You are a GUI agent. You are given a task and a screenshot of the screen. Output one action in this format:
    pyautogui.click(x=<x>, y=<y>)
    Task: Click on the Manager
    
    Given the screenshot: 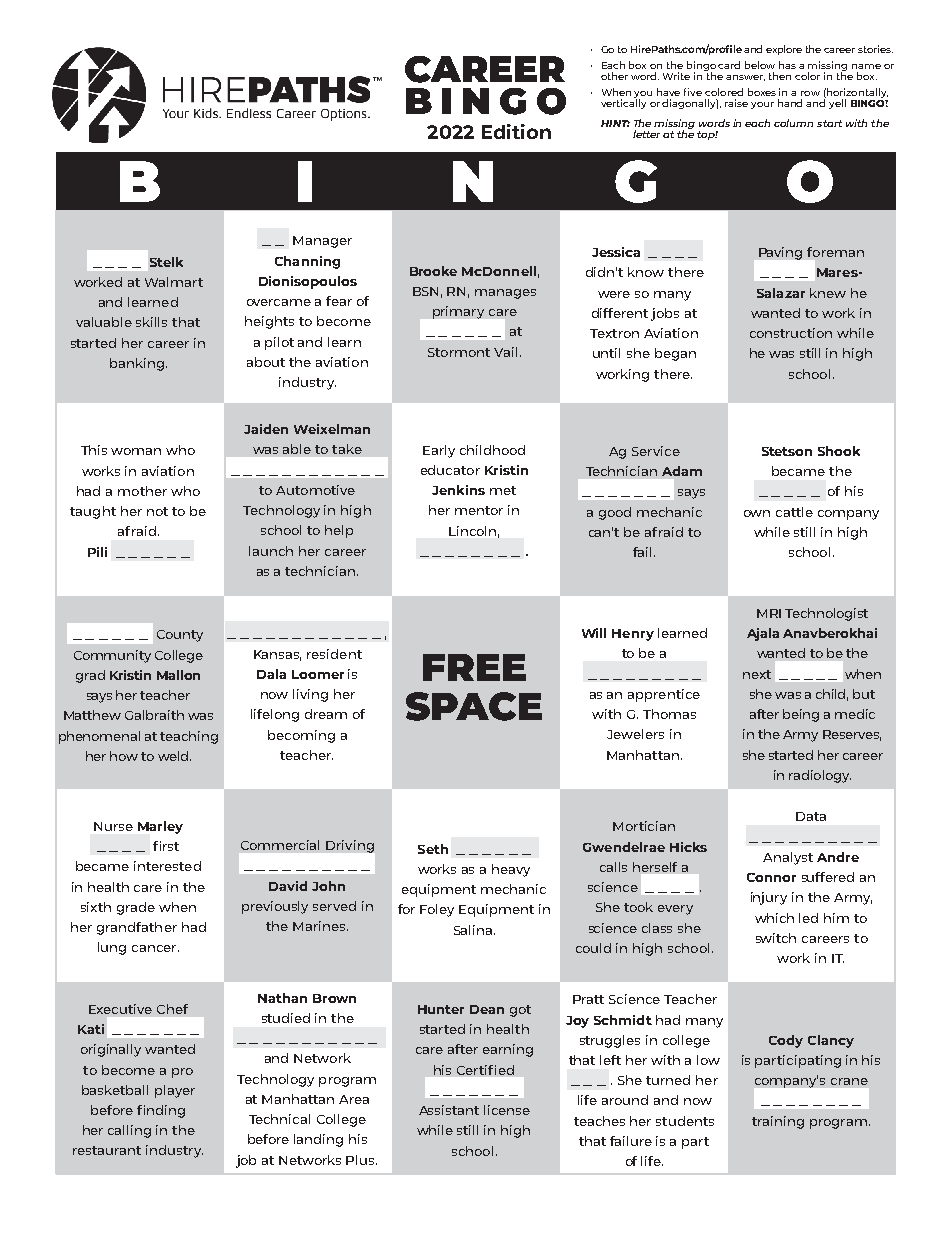 What is the action you would take?
    pyautogui.click(x=322, y=242)
